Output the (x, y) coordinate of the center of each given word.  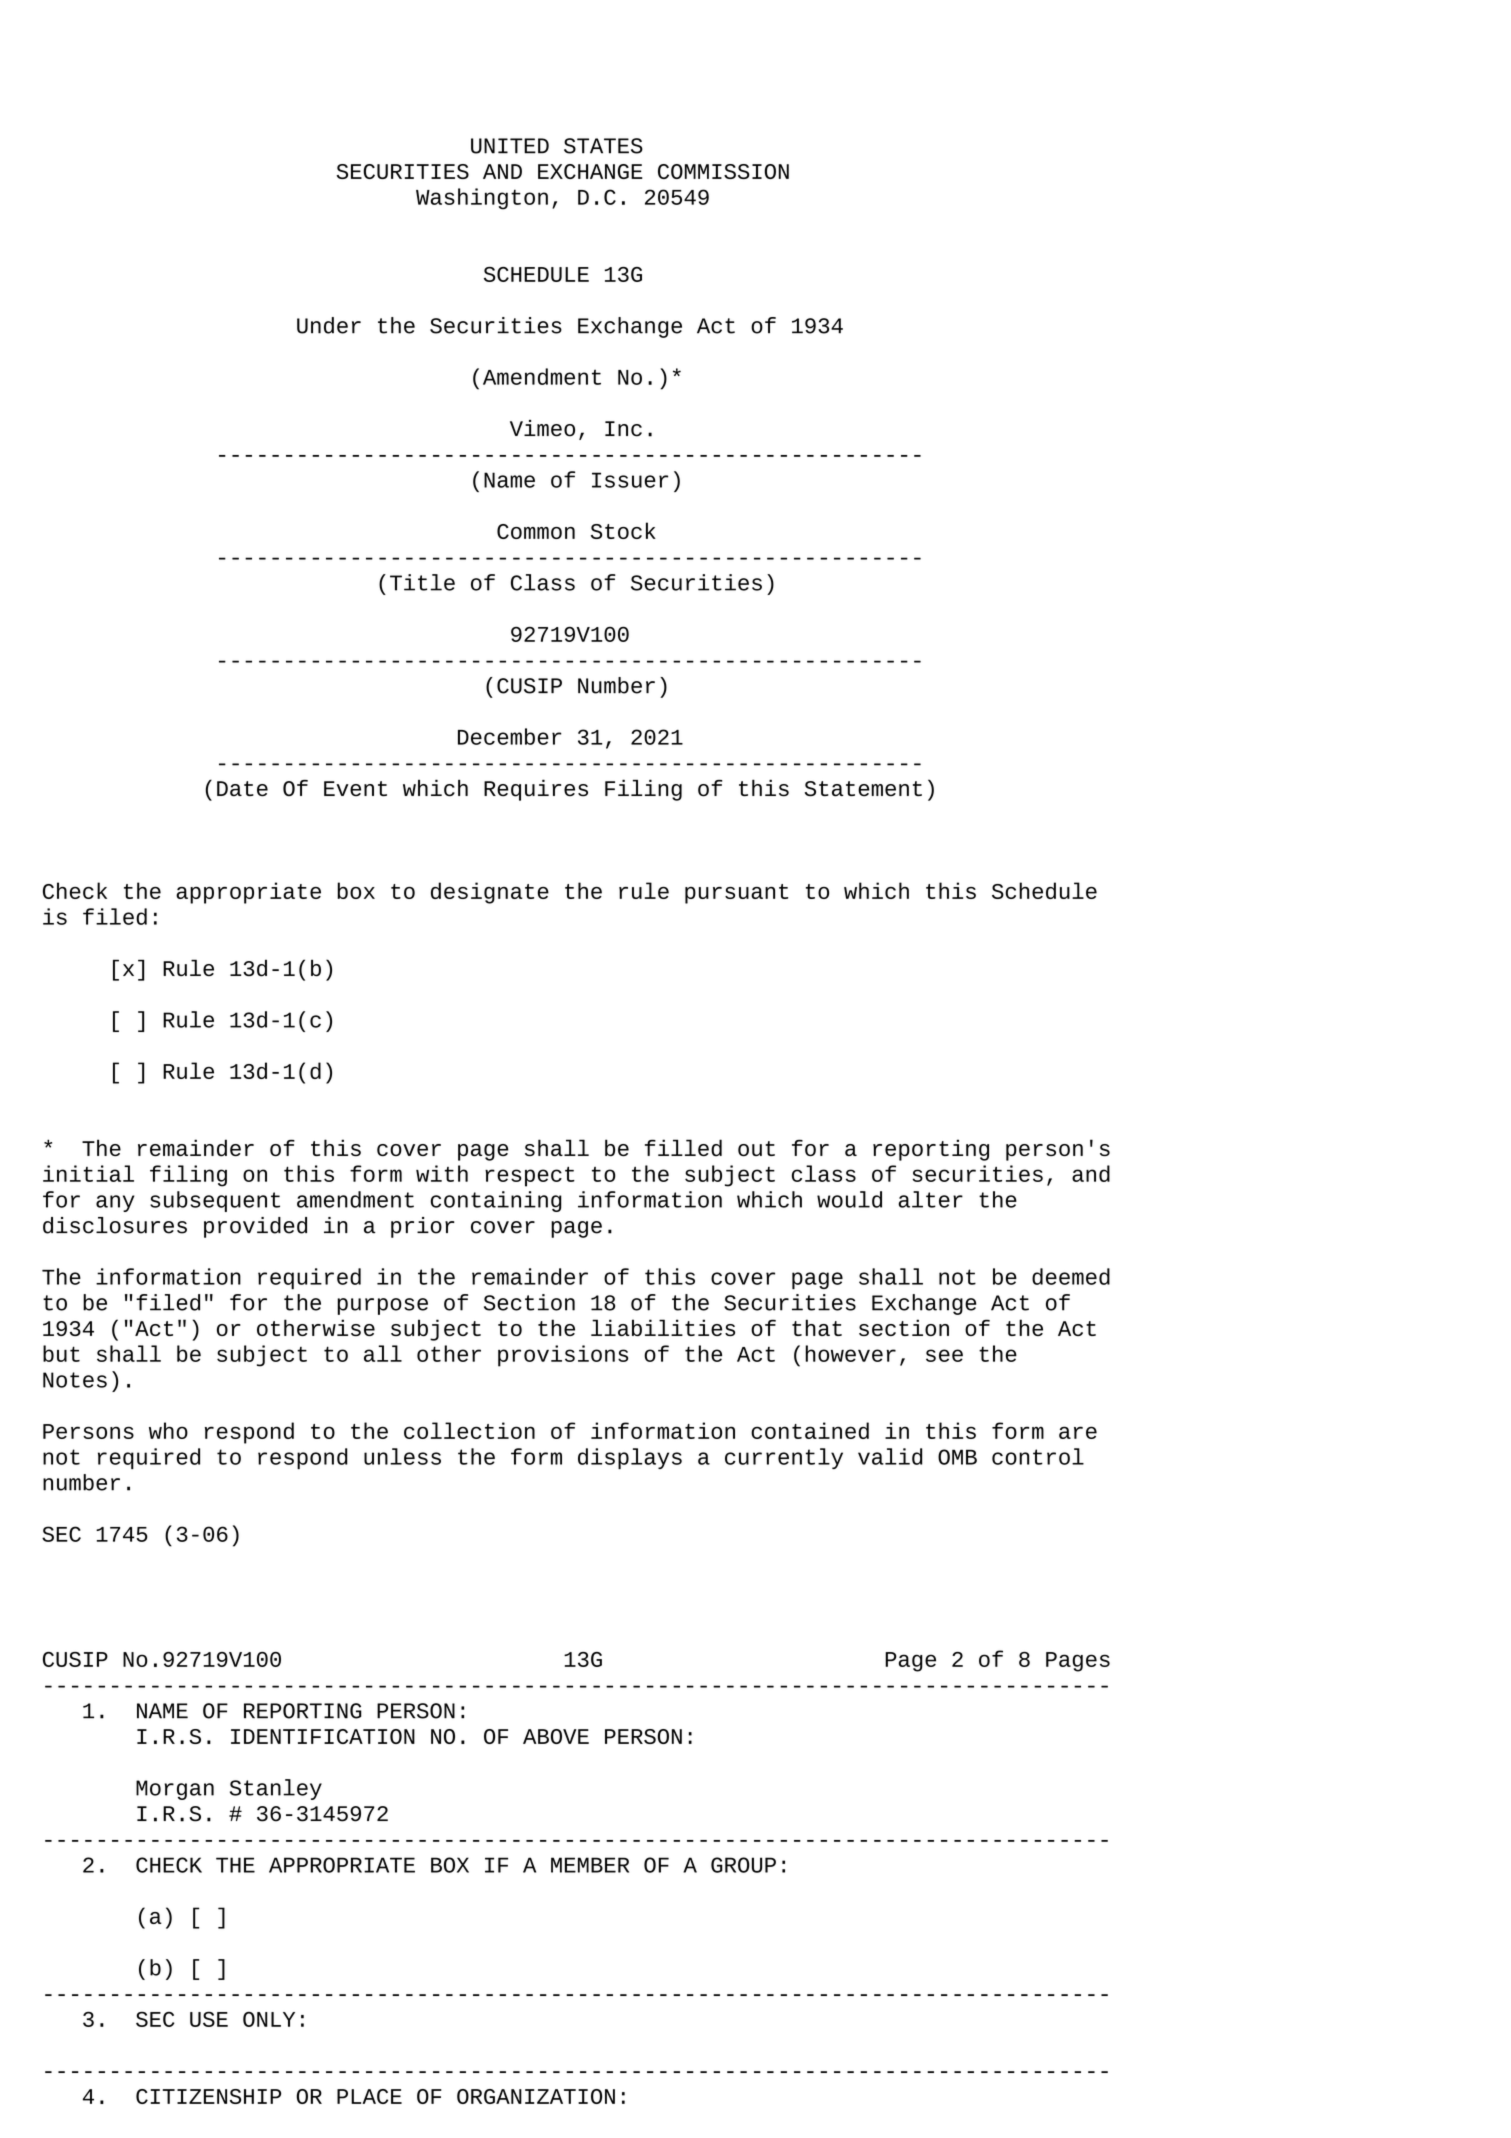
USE (209, 2019)
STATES (603, 146)
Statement (863, 789)
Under (329, 325)
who (168, 1430)
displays (630, 1458)
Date (242, 789)
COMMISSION (723, 171)
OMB (957, 1457)
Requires (536, 790)
